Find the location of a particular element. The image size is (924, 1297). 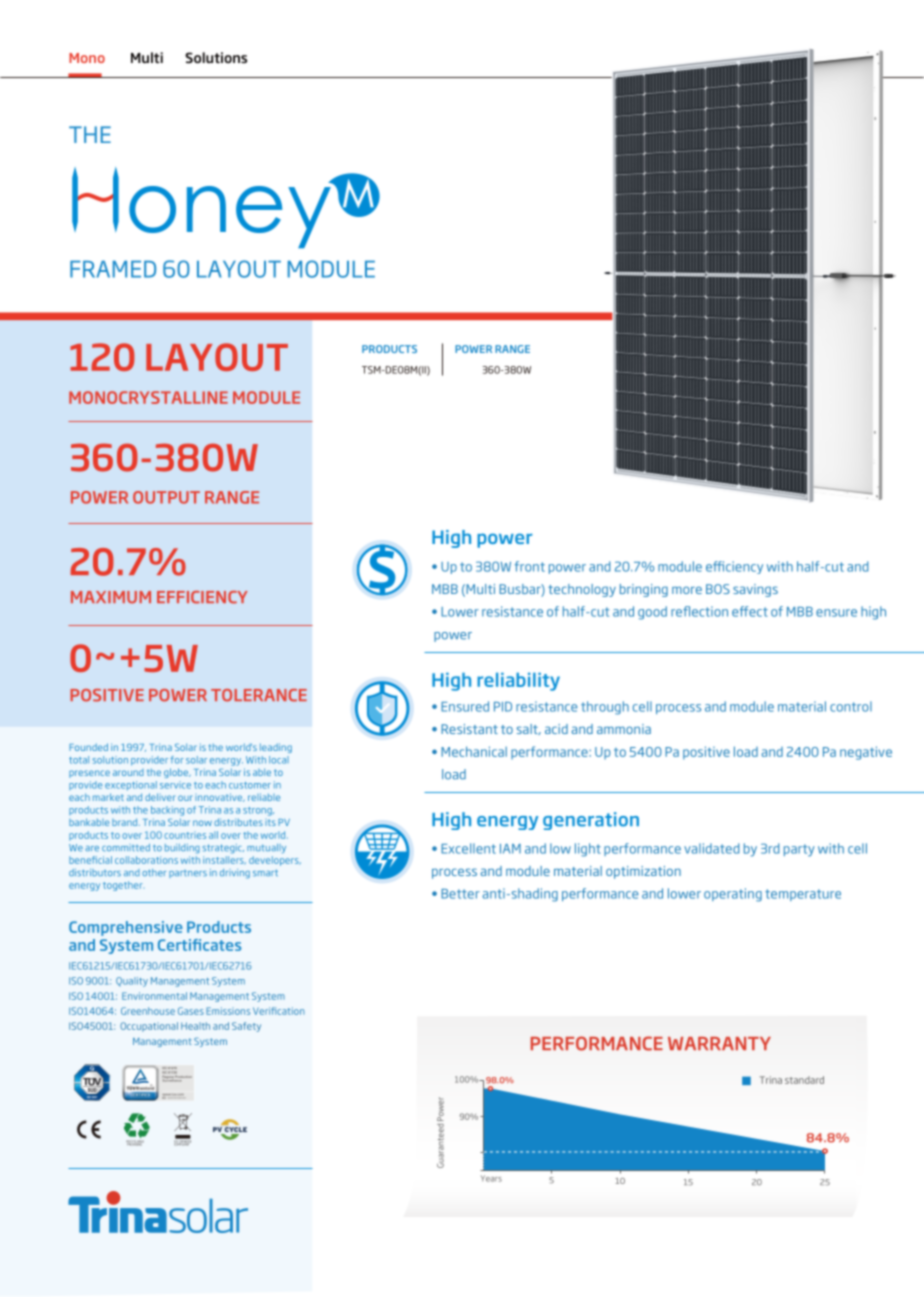

Years is located at coordinates (491, 1178).
